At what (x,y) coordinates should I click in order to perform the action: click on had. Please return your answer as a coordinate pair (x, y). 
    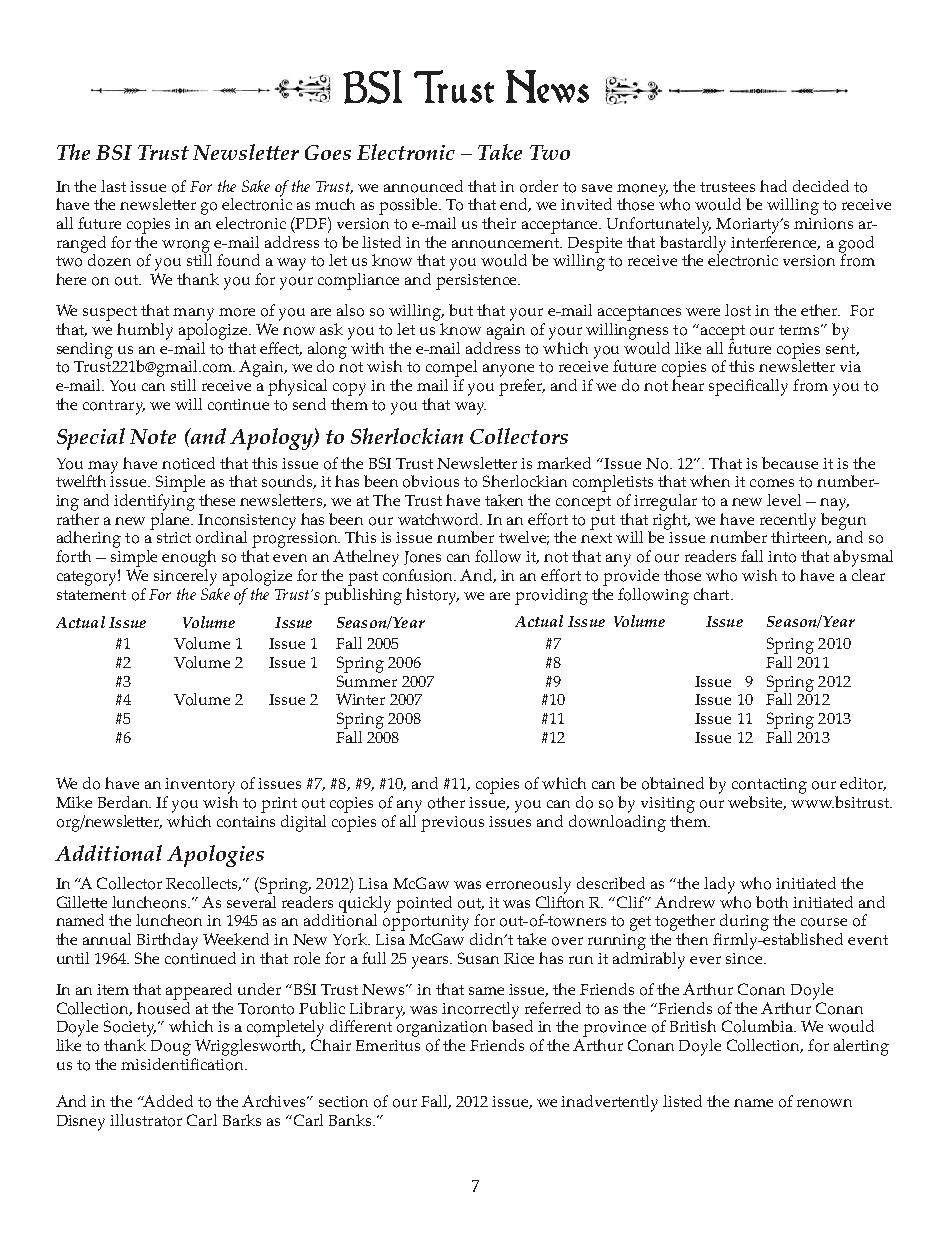
    Looking at the image, I should click on (773, 186).
